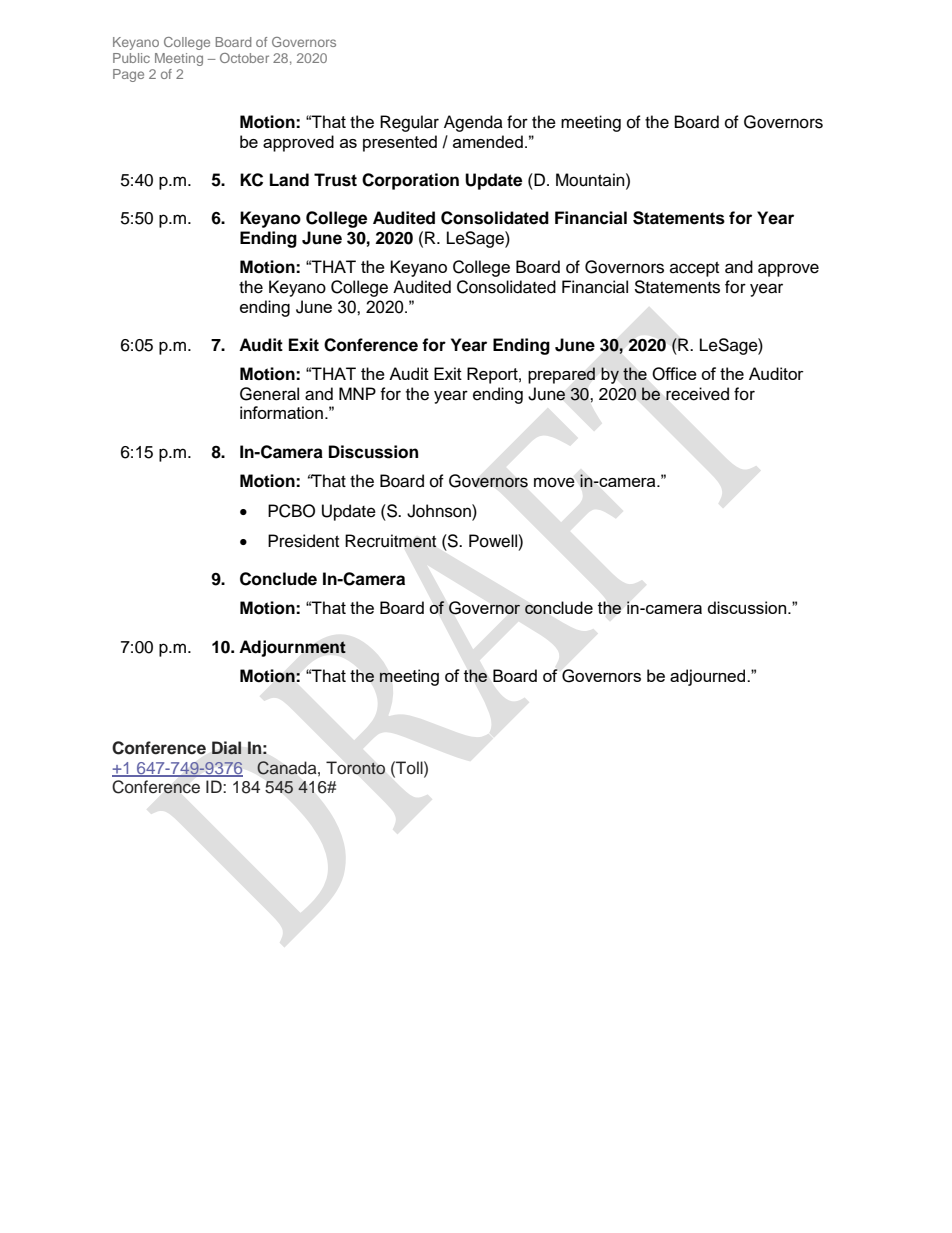 The height and width of the screenshot is (1233, 952). What do you see at coordinates (409, 123) in the screenshot?
I see `Regular` at bounding box center [409, 123].
